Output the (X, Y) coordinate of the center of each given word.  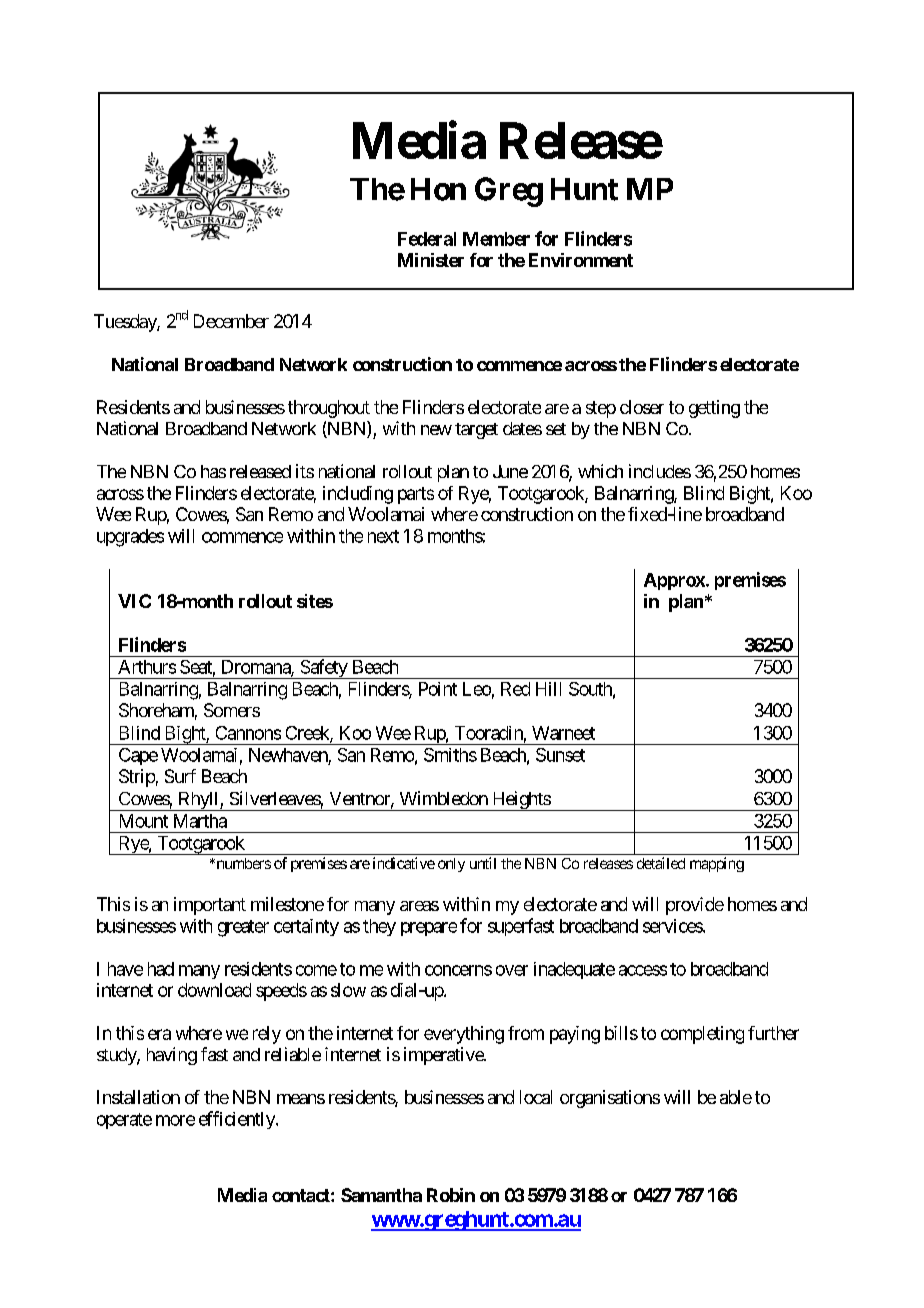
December (231, 321)
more (175, 1120)
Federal (427, 239)
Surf (180, 776)
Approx (674, 581)
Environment (581, 260)
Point (438, 689)
